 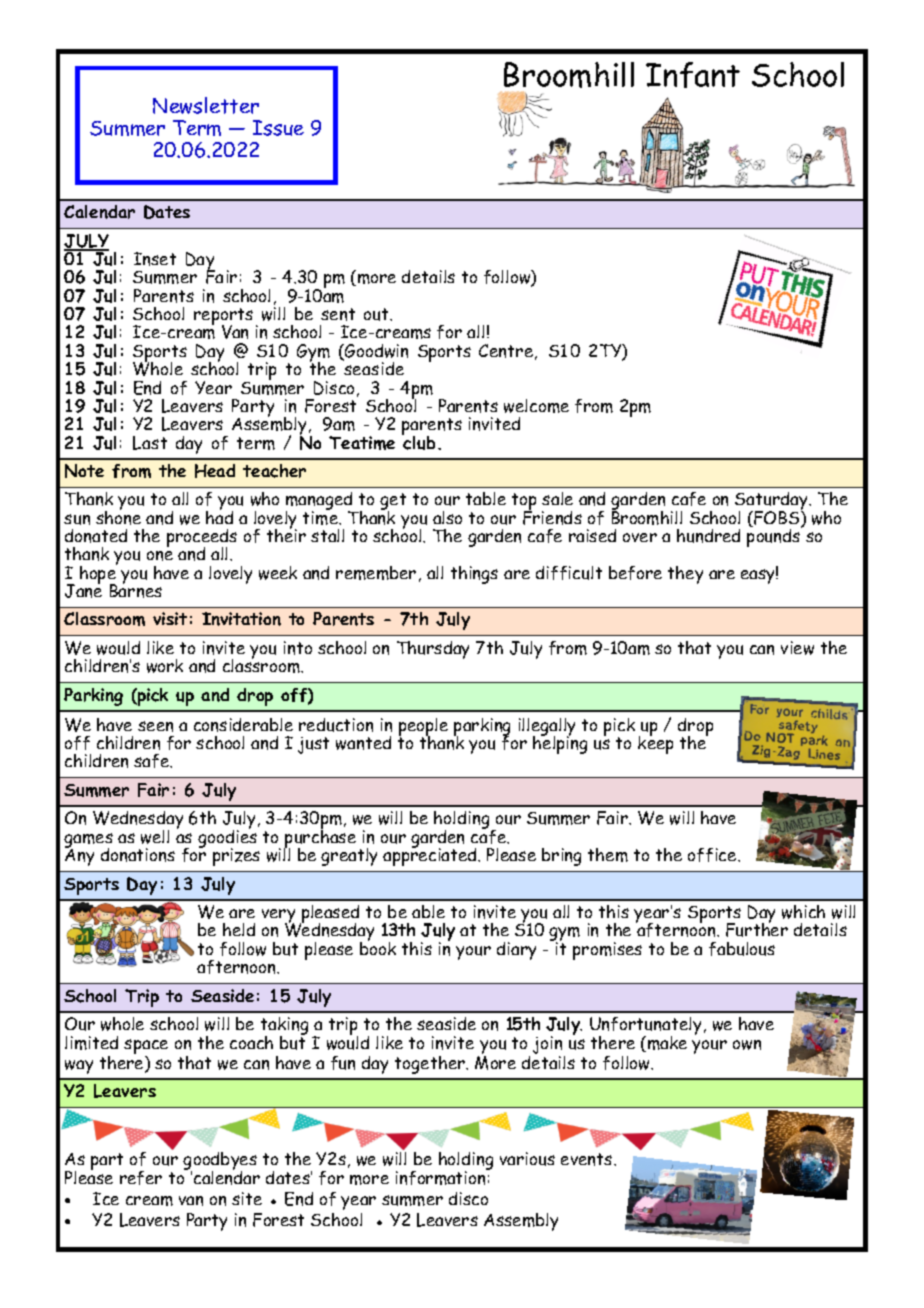 I want to click on view, so click(x=797, y=648).
